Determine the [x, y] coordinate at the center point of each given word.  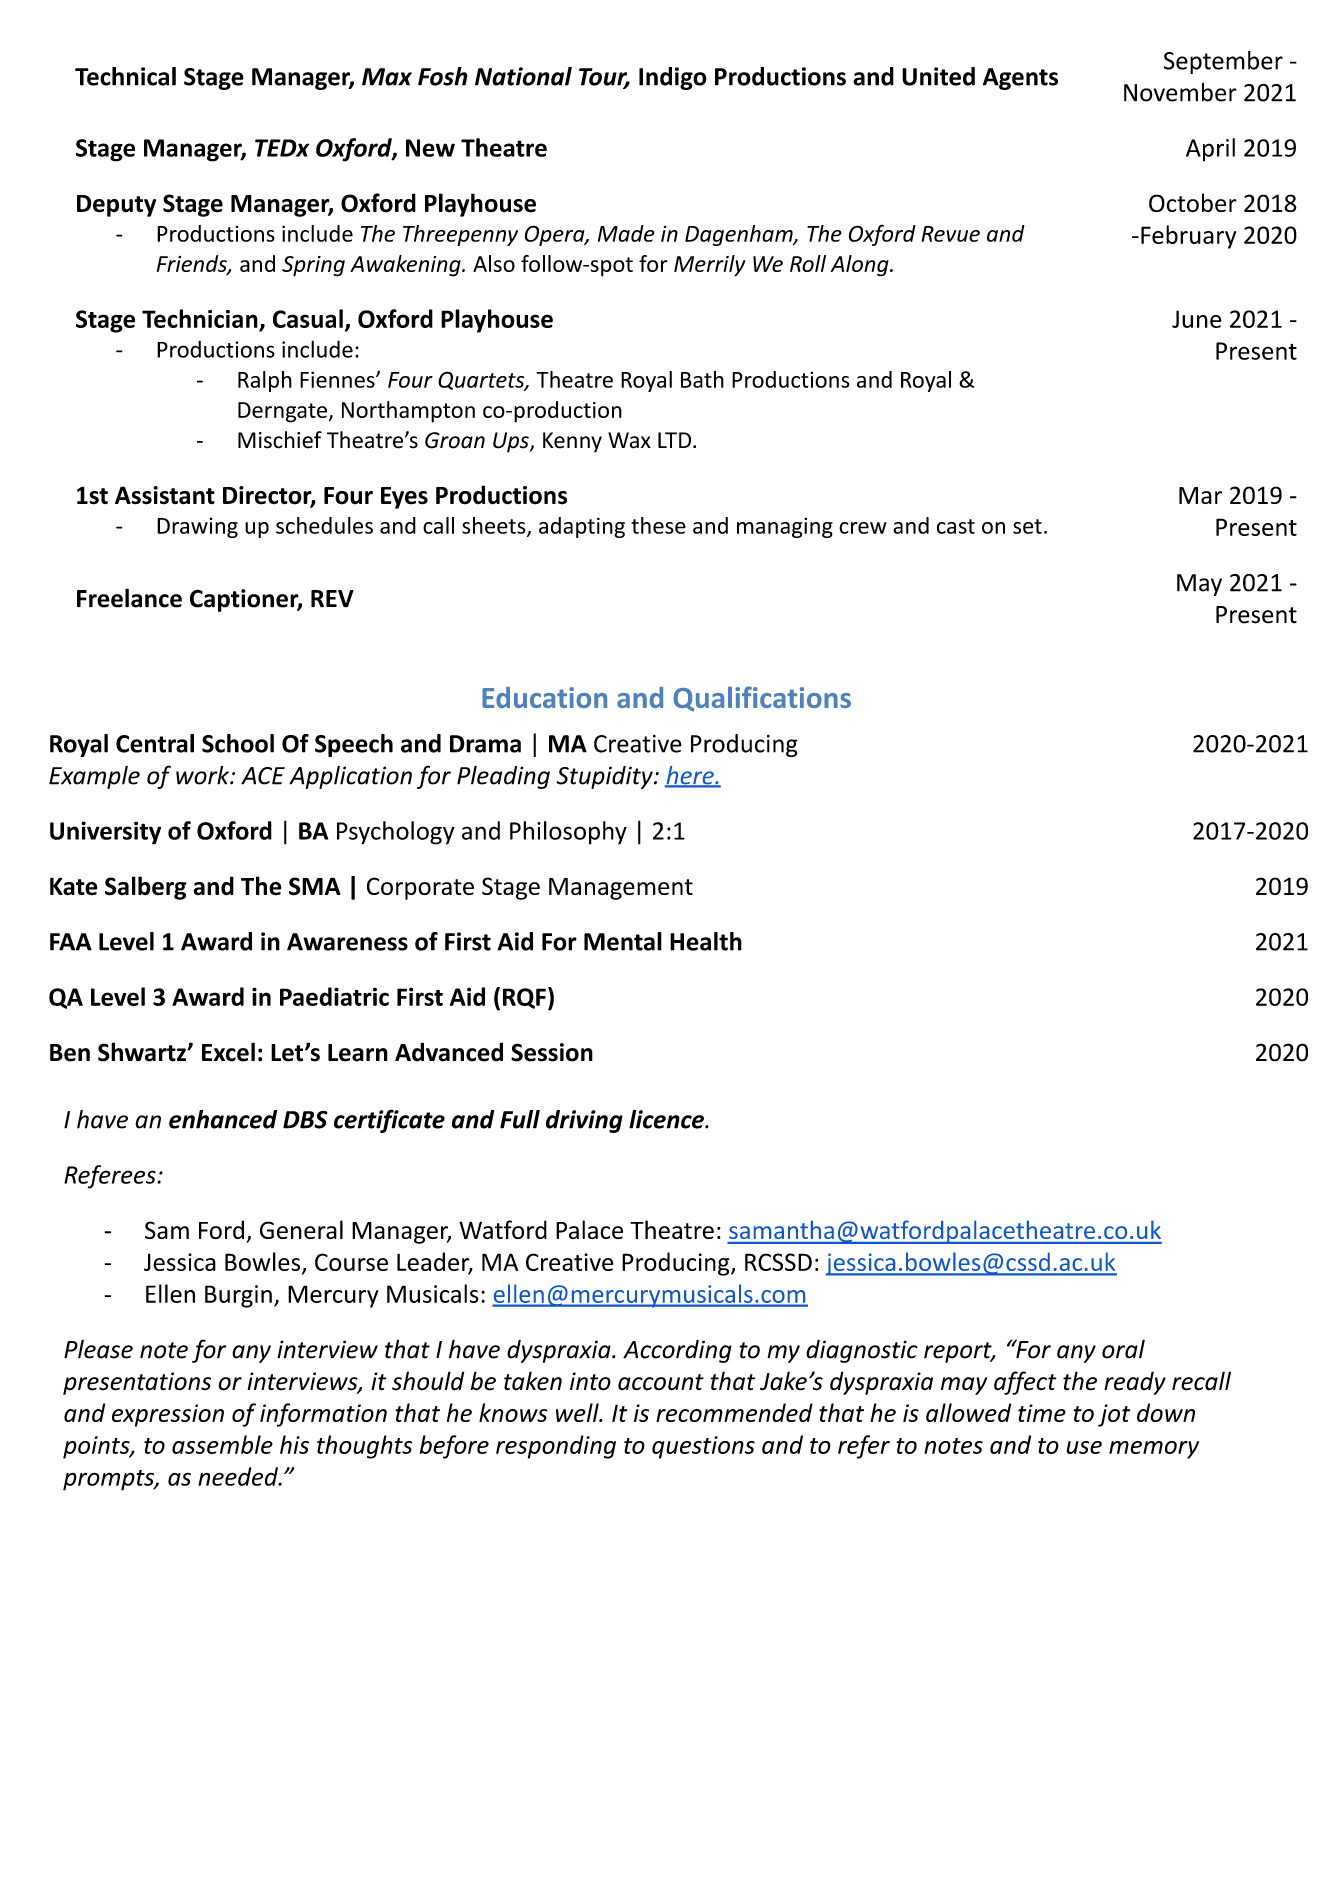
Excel [228, 1052]
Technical [125, 76]
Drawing [197, 527]
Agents [1020, 79]
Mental [623, 941]
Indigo [673, 78]
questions [703, 1447]
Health [706, 941]
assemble [222, 1444]
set [1027, 526]
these [658, 525]
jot [1114, 1415]
